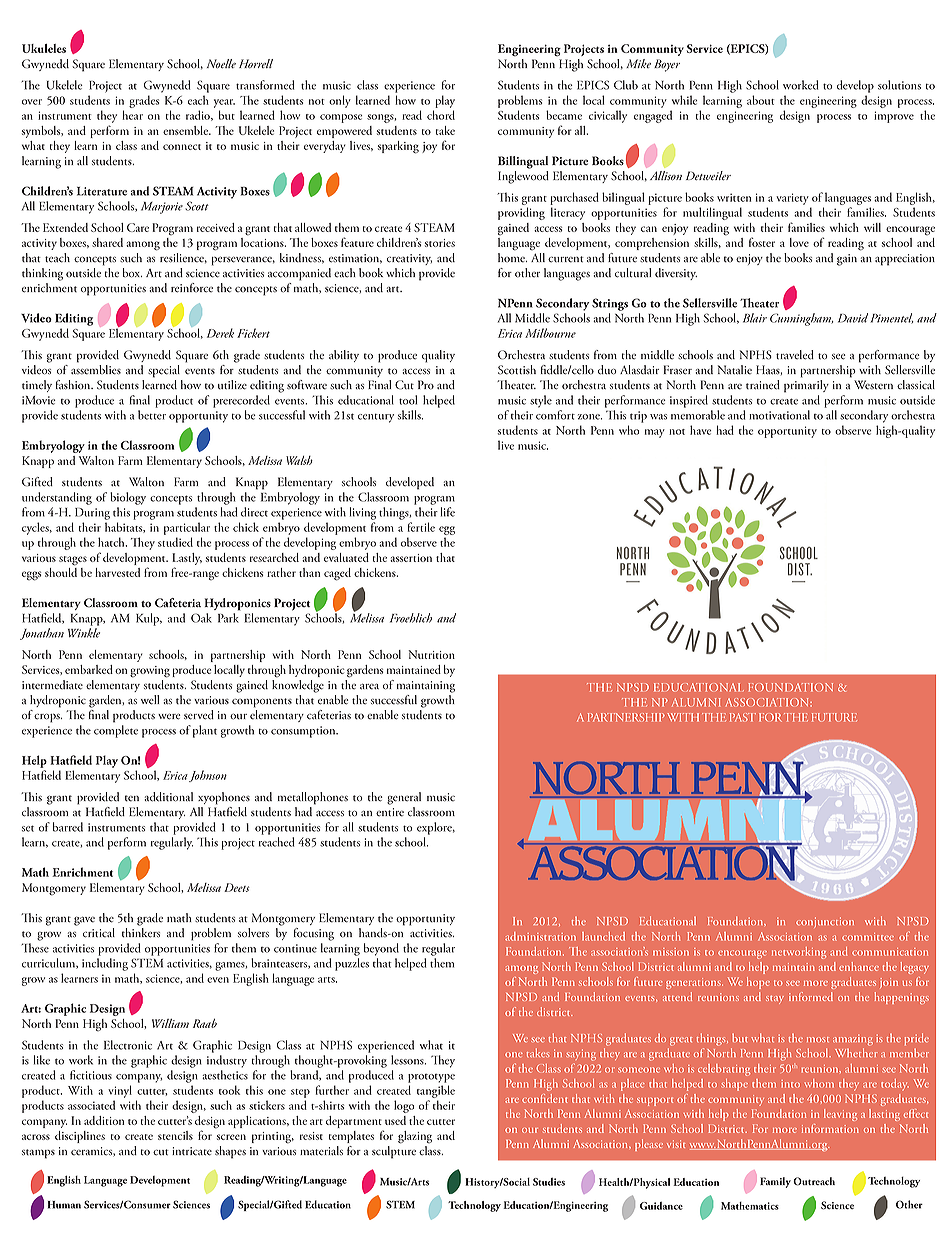 Image resolution: width=952 pixels, height=1247 pixels. I want to click on intricate, so click(192, 1151).
